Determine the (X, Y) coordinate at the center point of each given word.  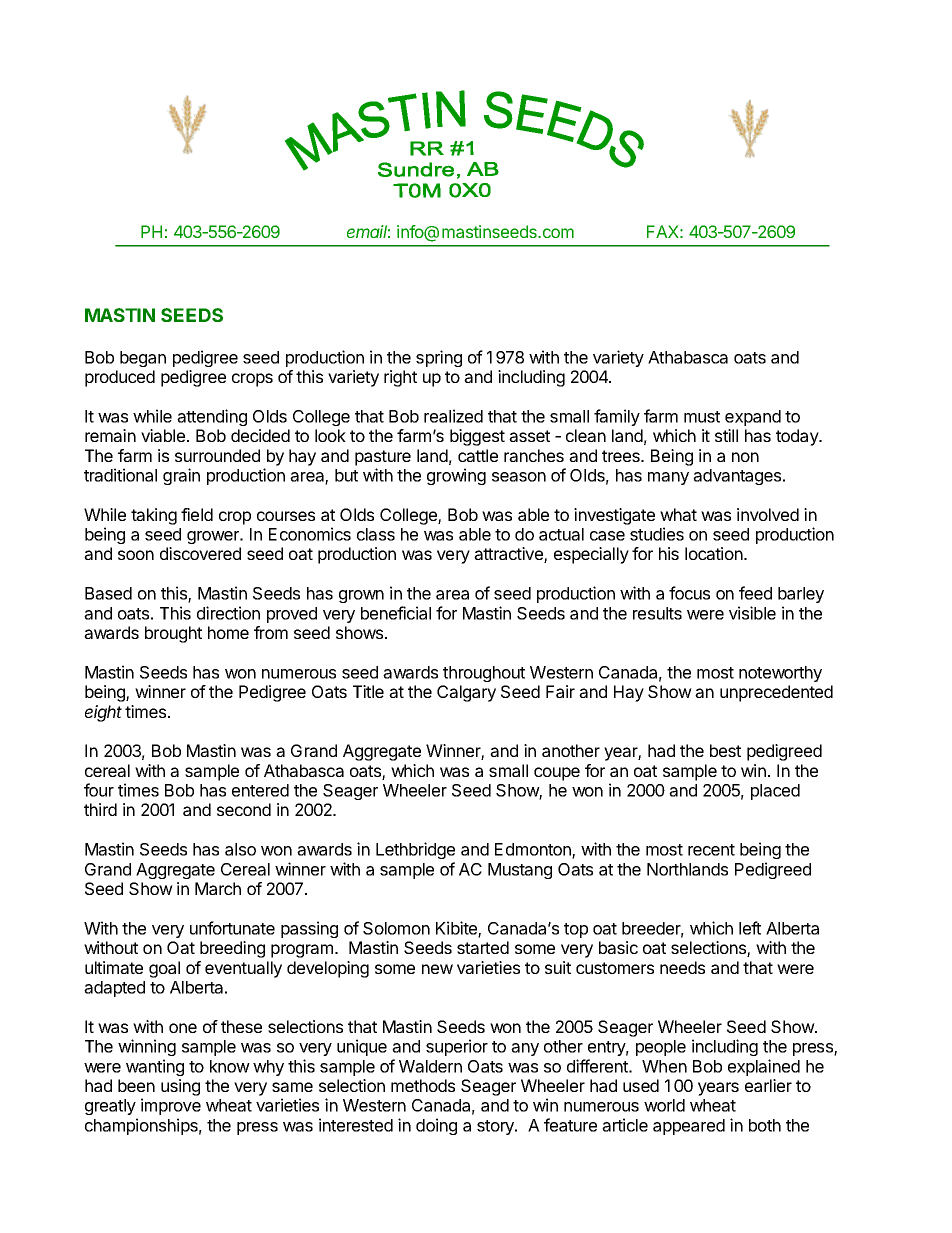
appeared (689, 1127)
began (143, 359)
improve (171, 1106)
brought (173, 634)
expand (753, 418)
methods (423, 1085)
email (368, 231)
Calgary (466, 693)
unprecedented (776, 693)
